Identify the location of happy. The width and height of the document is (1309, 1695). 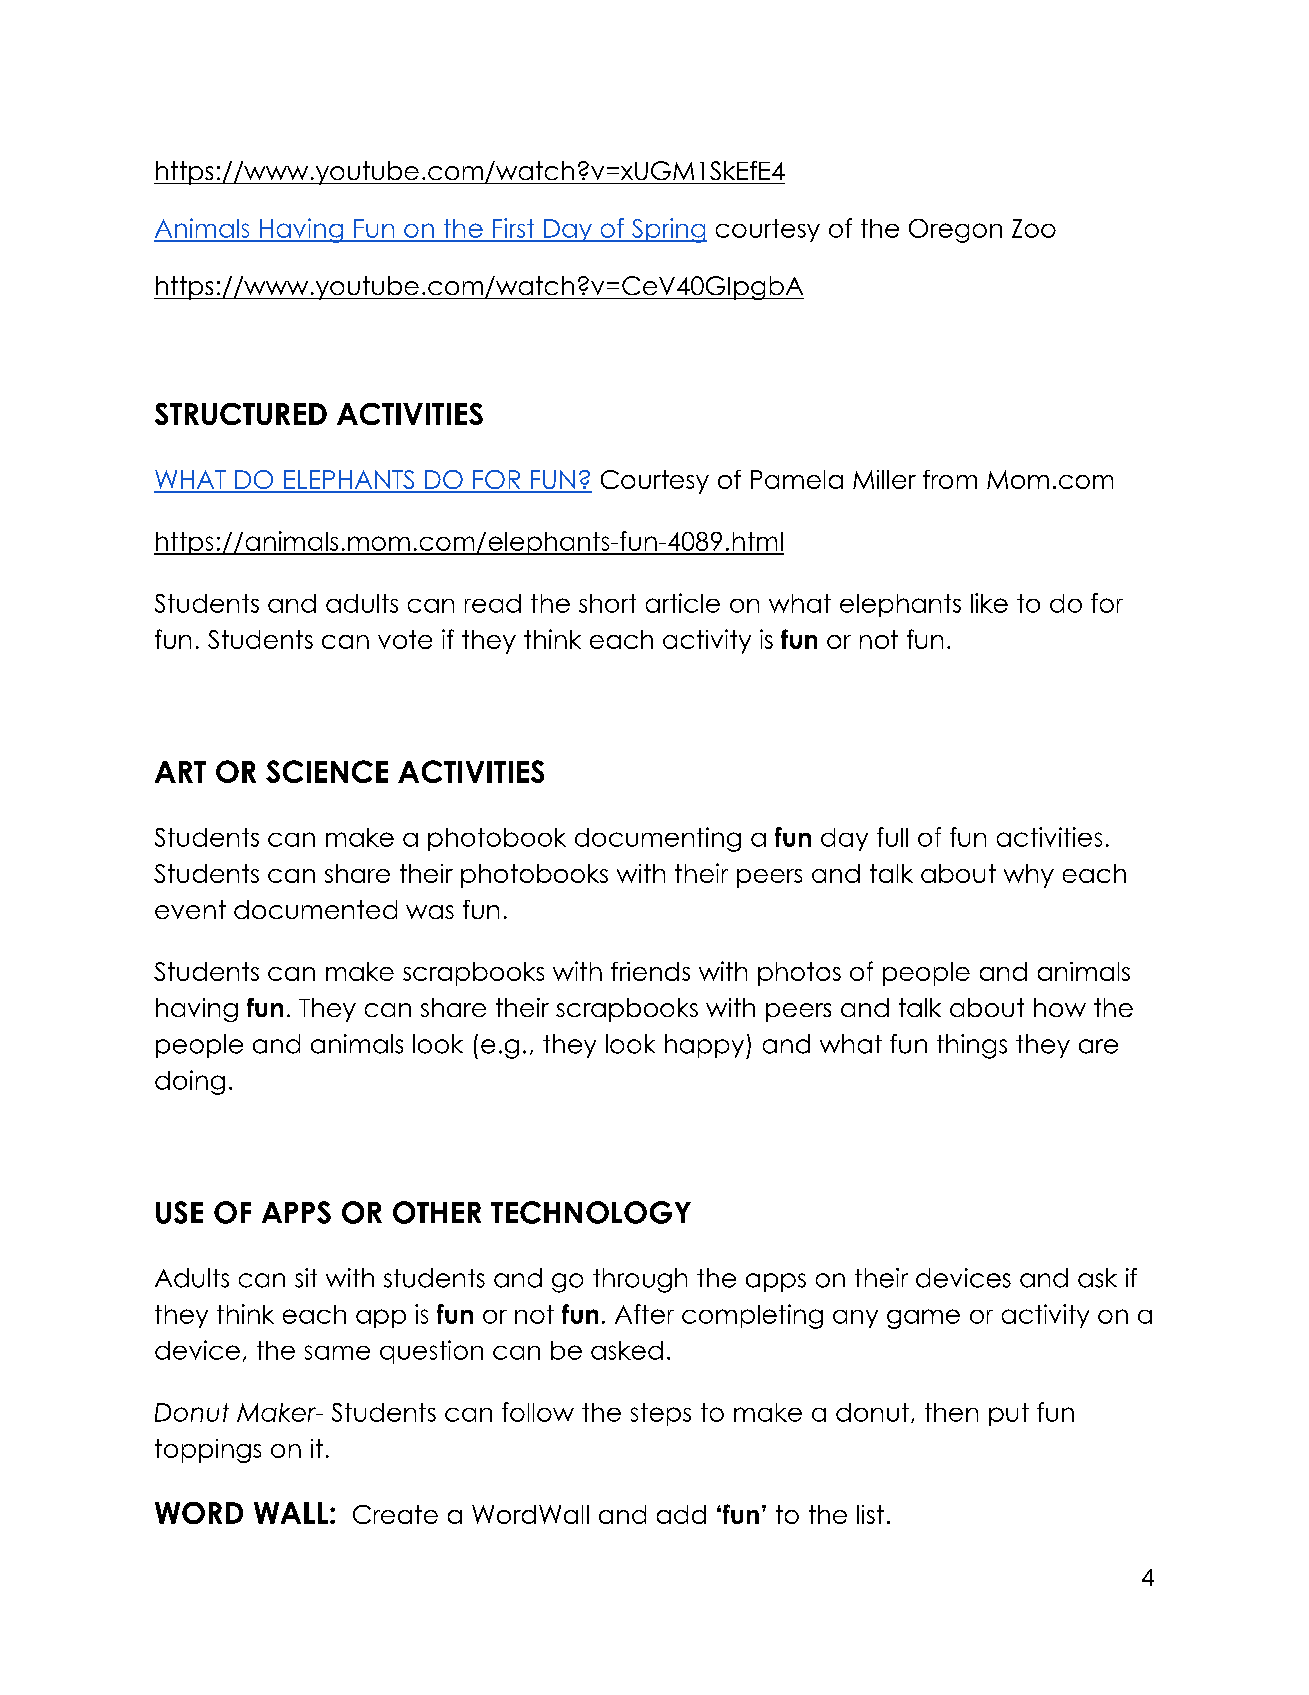
(706, 1046).
